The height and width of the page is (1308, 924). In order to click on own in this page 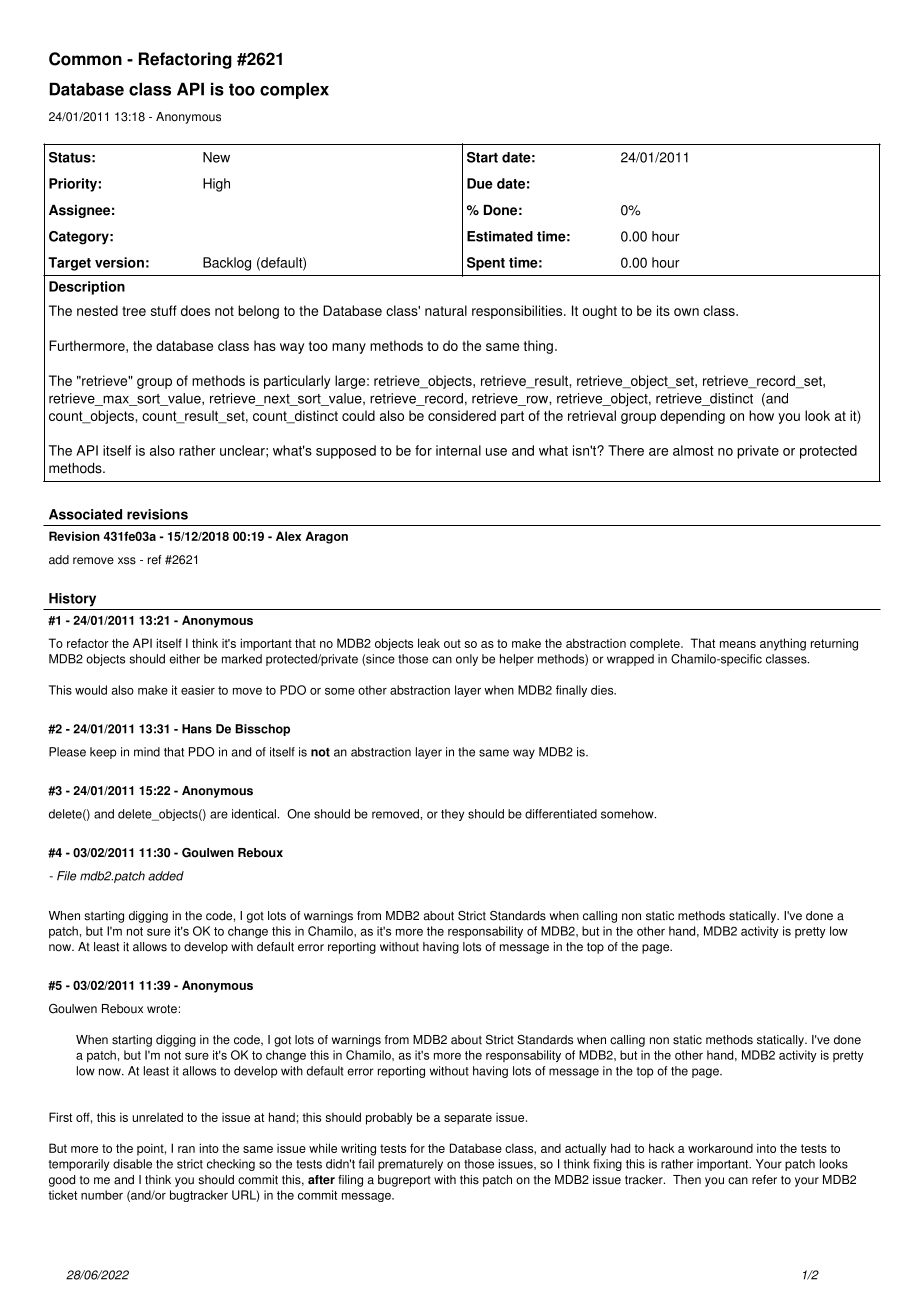, I will do `click(686, 312)`.
